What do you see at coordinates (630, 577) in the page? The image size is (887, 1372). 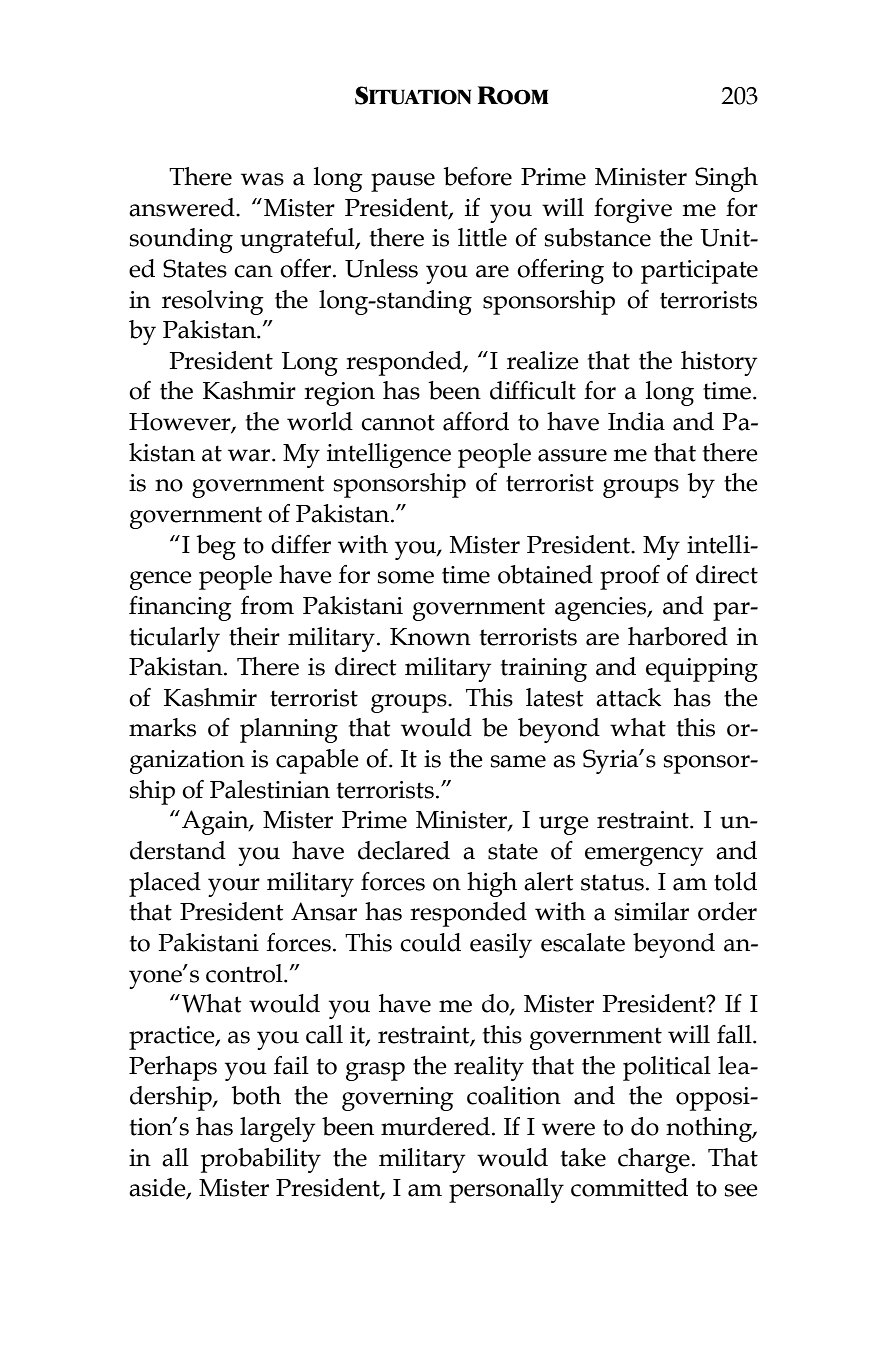 I see `proof` at bounding box center [630, 577].
